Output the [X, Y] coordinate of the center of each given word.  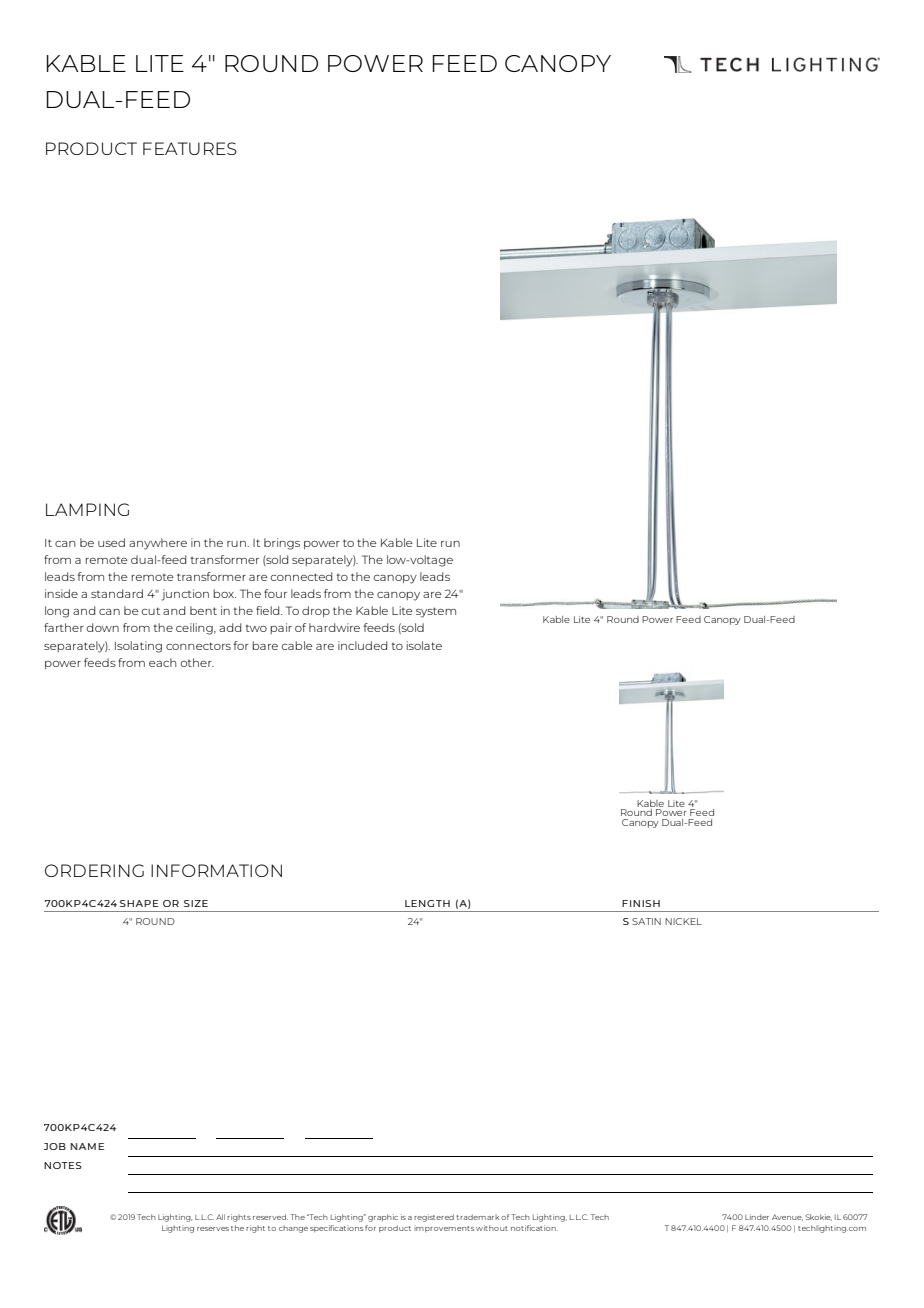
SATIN [646, 921]
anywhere [158, 544]
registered [434, 1218]
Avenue [787, 1217]
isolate [424, 645]
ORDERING [94, 870]
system [436, 612]
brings [282, 544]
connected [301, 576]
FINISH [641, 903]
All [220, 1217]
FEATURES [190, 148]
